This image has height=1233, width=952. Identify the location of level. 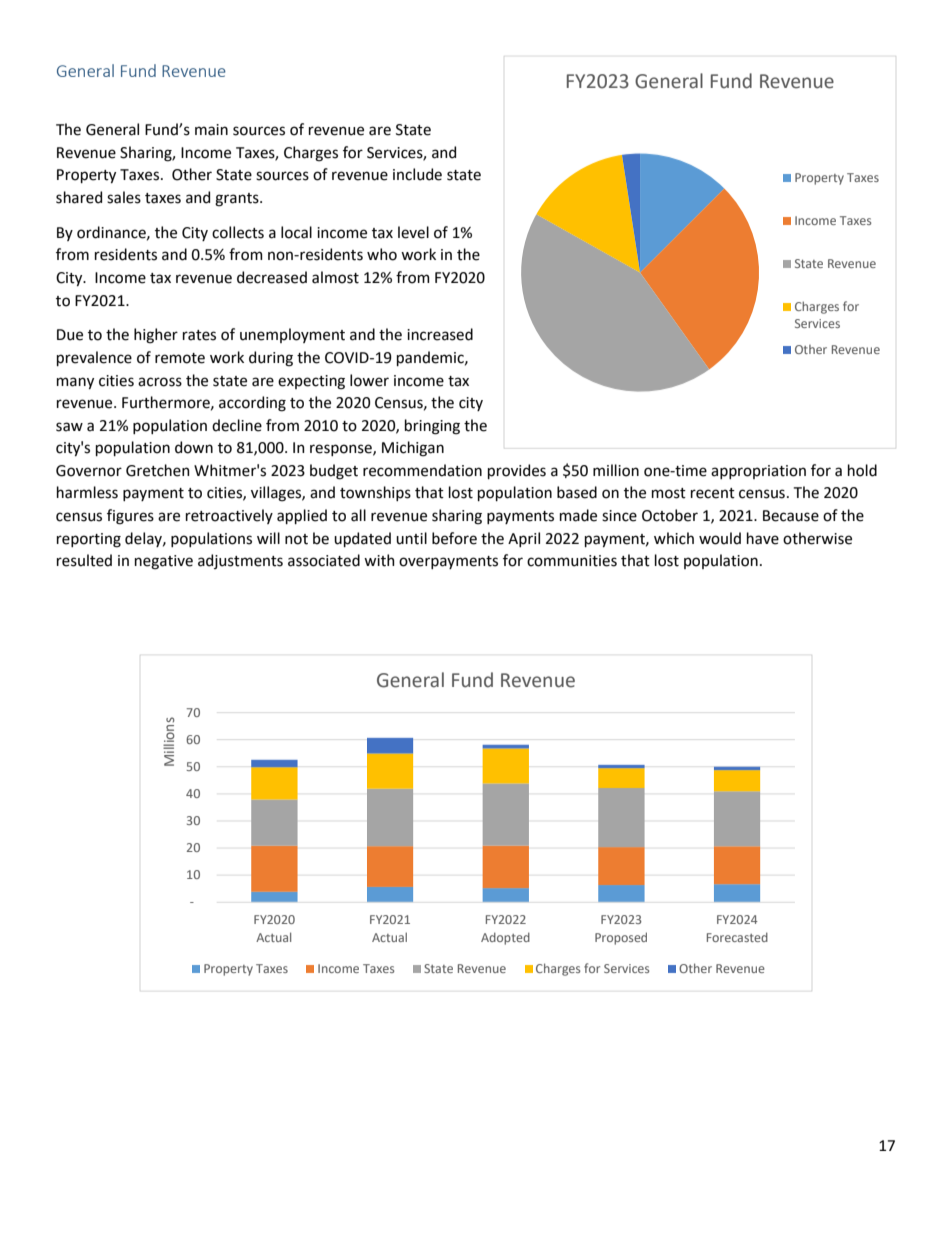
(413, 232).
